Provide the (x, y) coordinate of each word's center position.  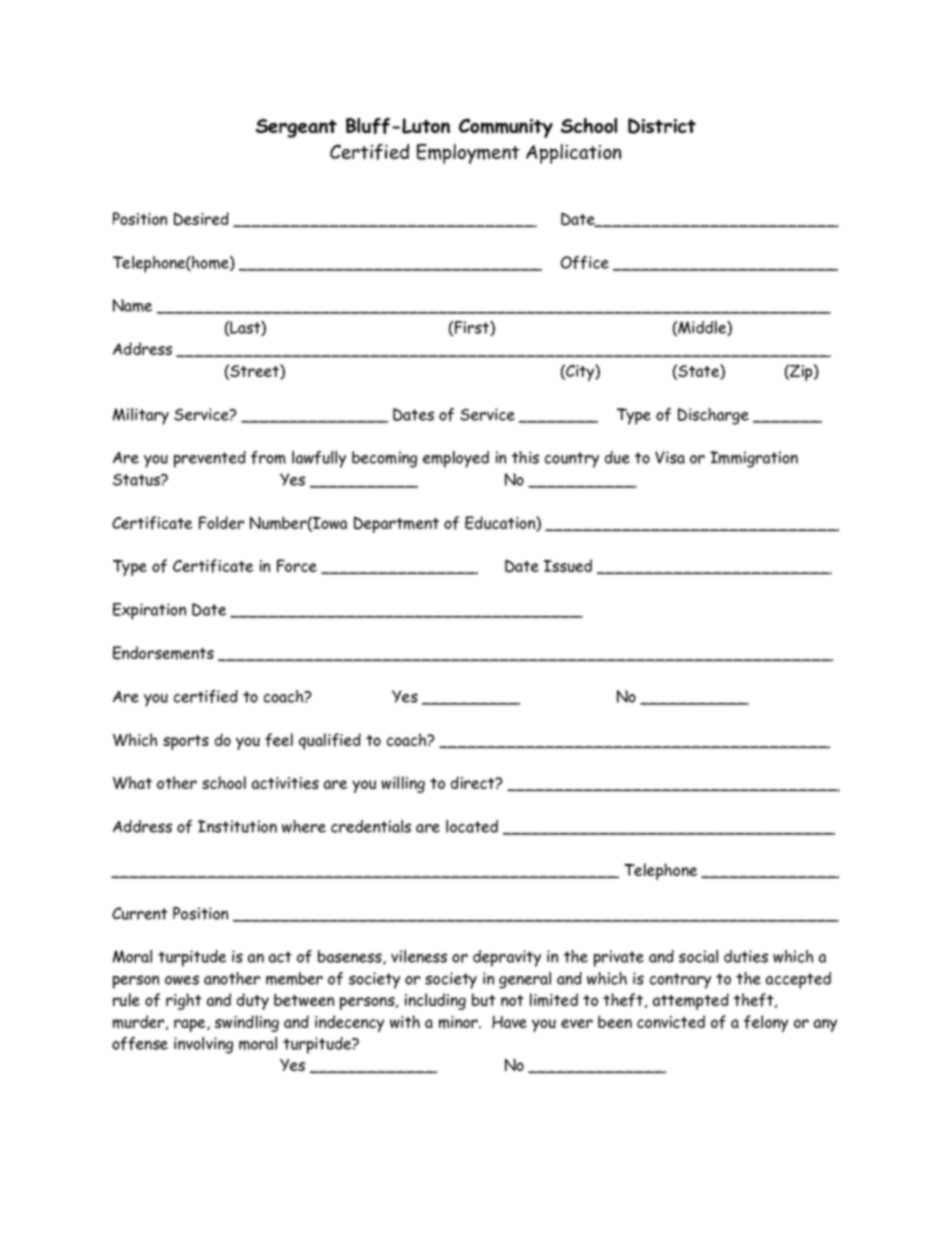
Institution (237, 826)
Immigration (754, 459)
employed (456, 459)
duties (746, 956)
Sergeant (296, 128)
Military (141, 416)
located (472, 826)
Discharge (713, 416)
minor (459, 1022)
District (662, 126)
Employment (468, 154)
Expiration (149, 611)
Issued (568, 565)
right (184, 1001)
